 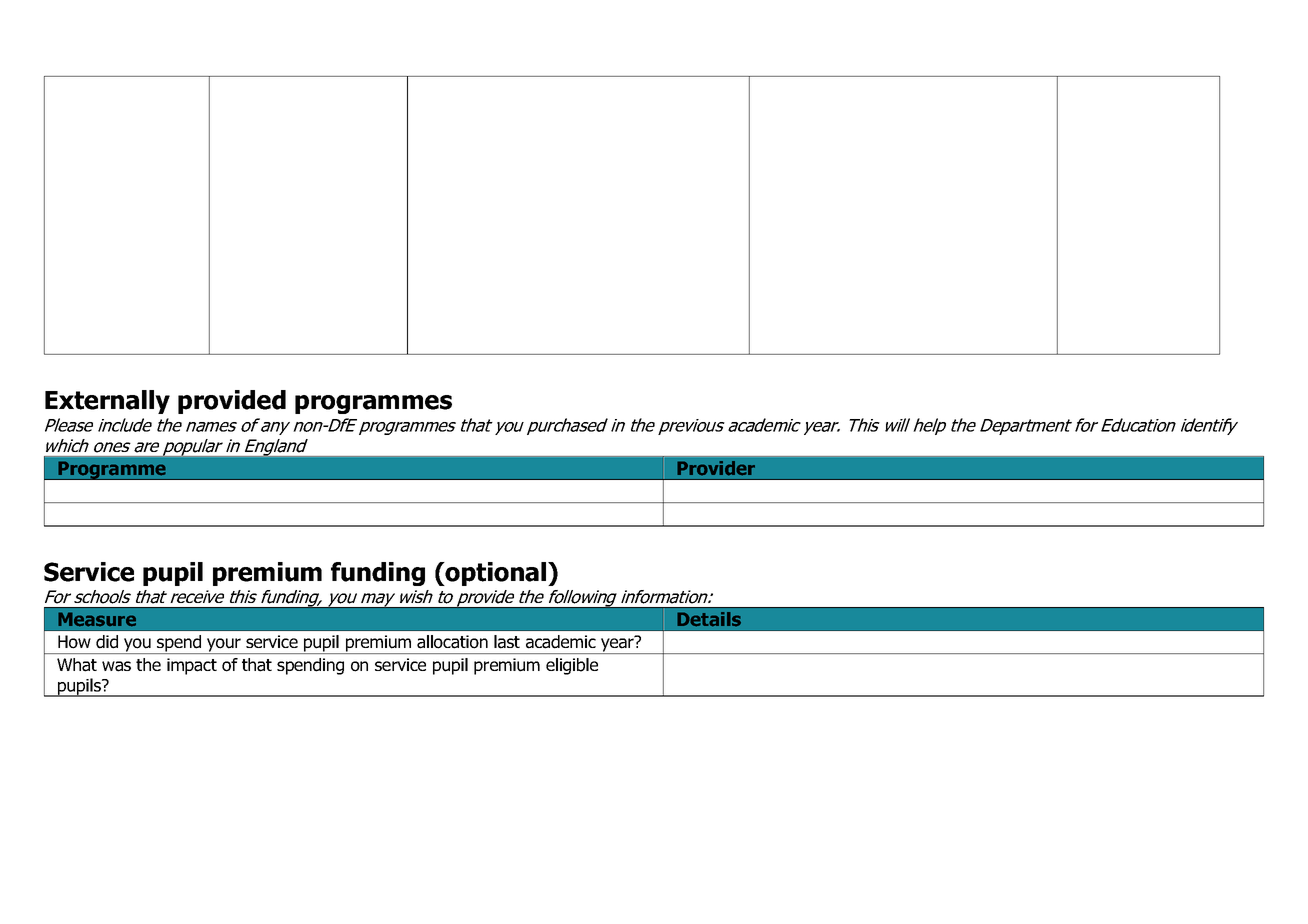 What do you see at coordinates (709, 619) in the document?
I see `Details` at bounding box center [709, 619].
